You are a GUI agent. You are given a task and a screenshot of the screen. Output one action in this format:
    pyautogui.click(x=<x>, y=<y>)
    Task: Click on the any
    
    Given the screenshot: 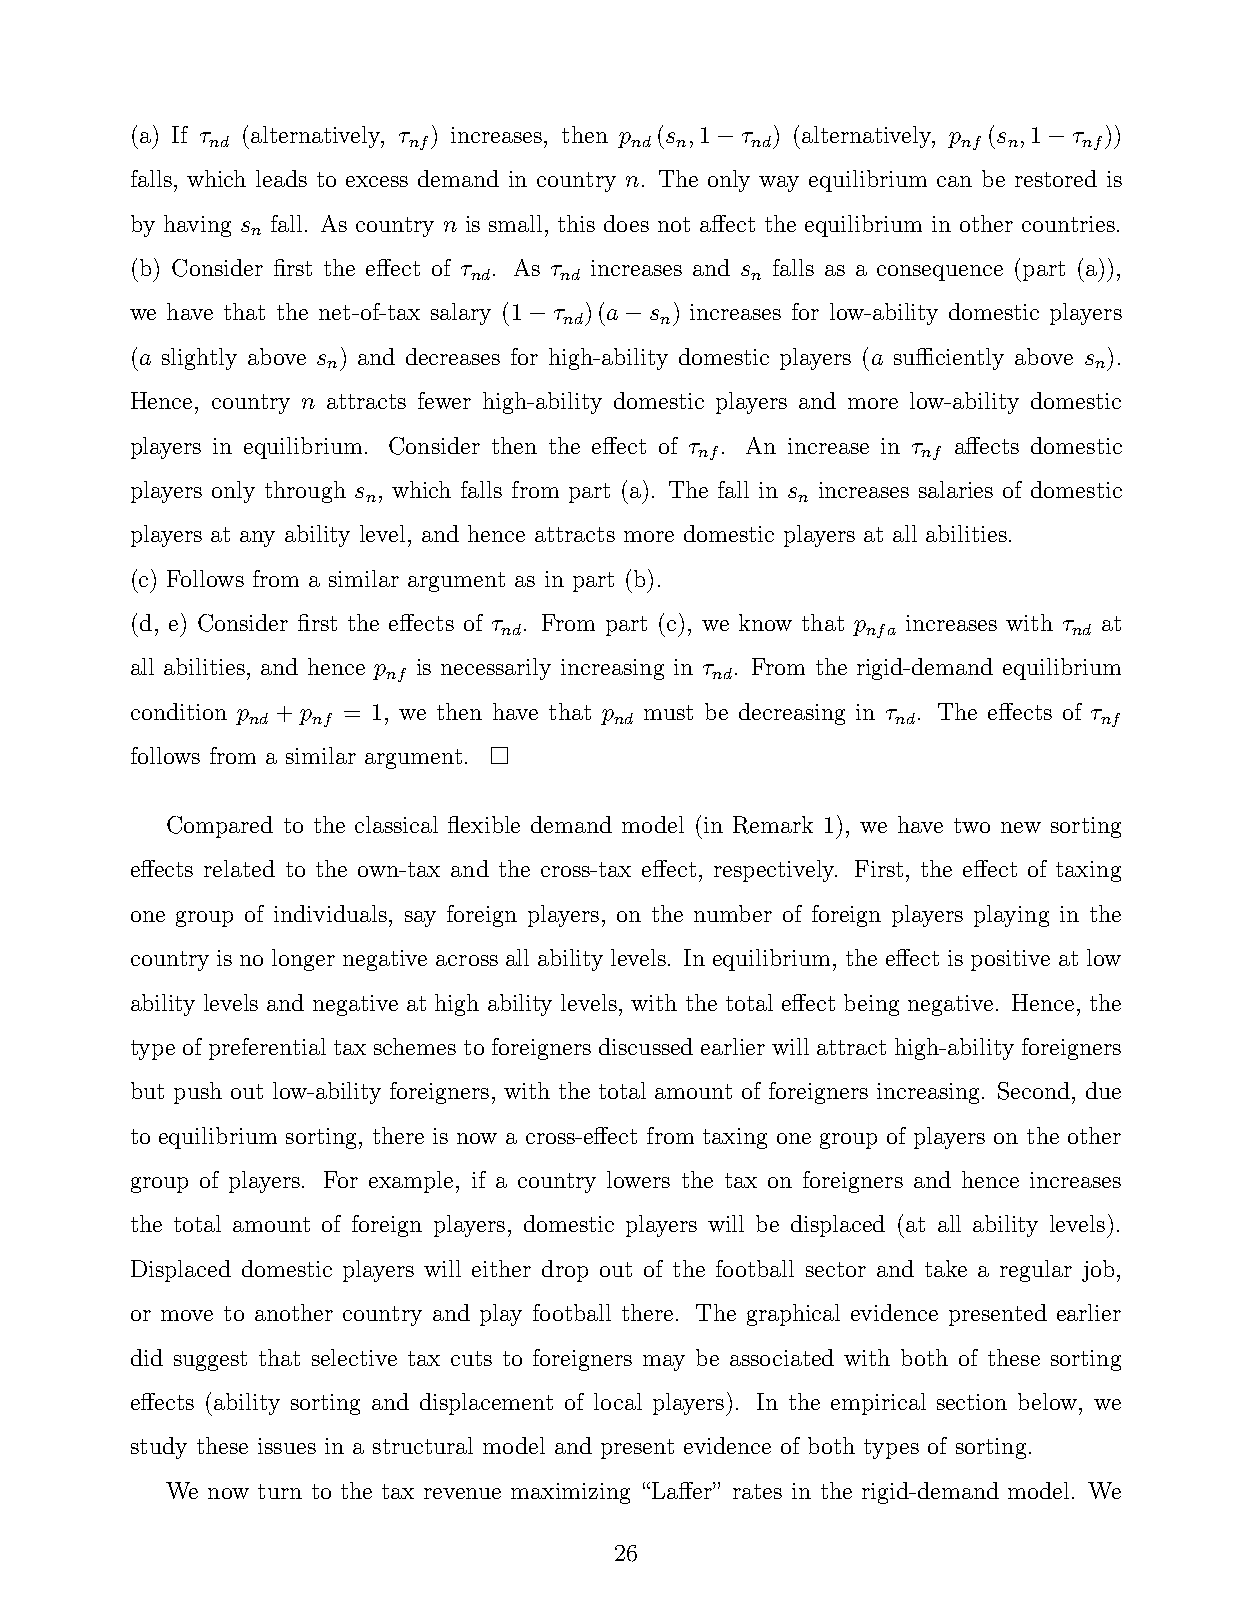 What is the action you would take?
    pyautogui.click(x=257, y=539)
